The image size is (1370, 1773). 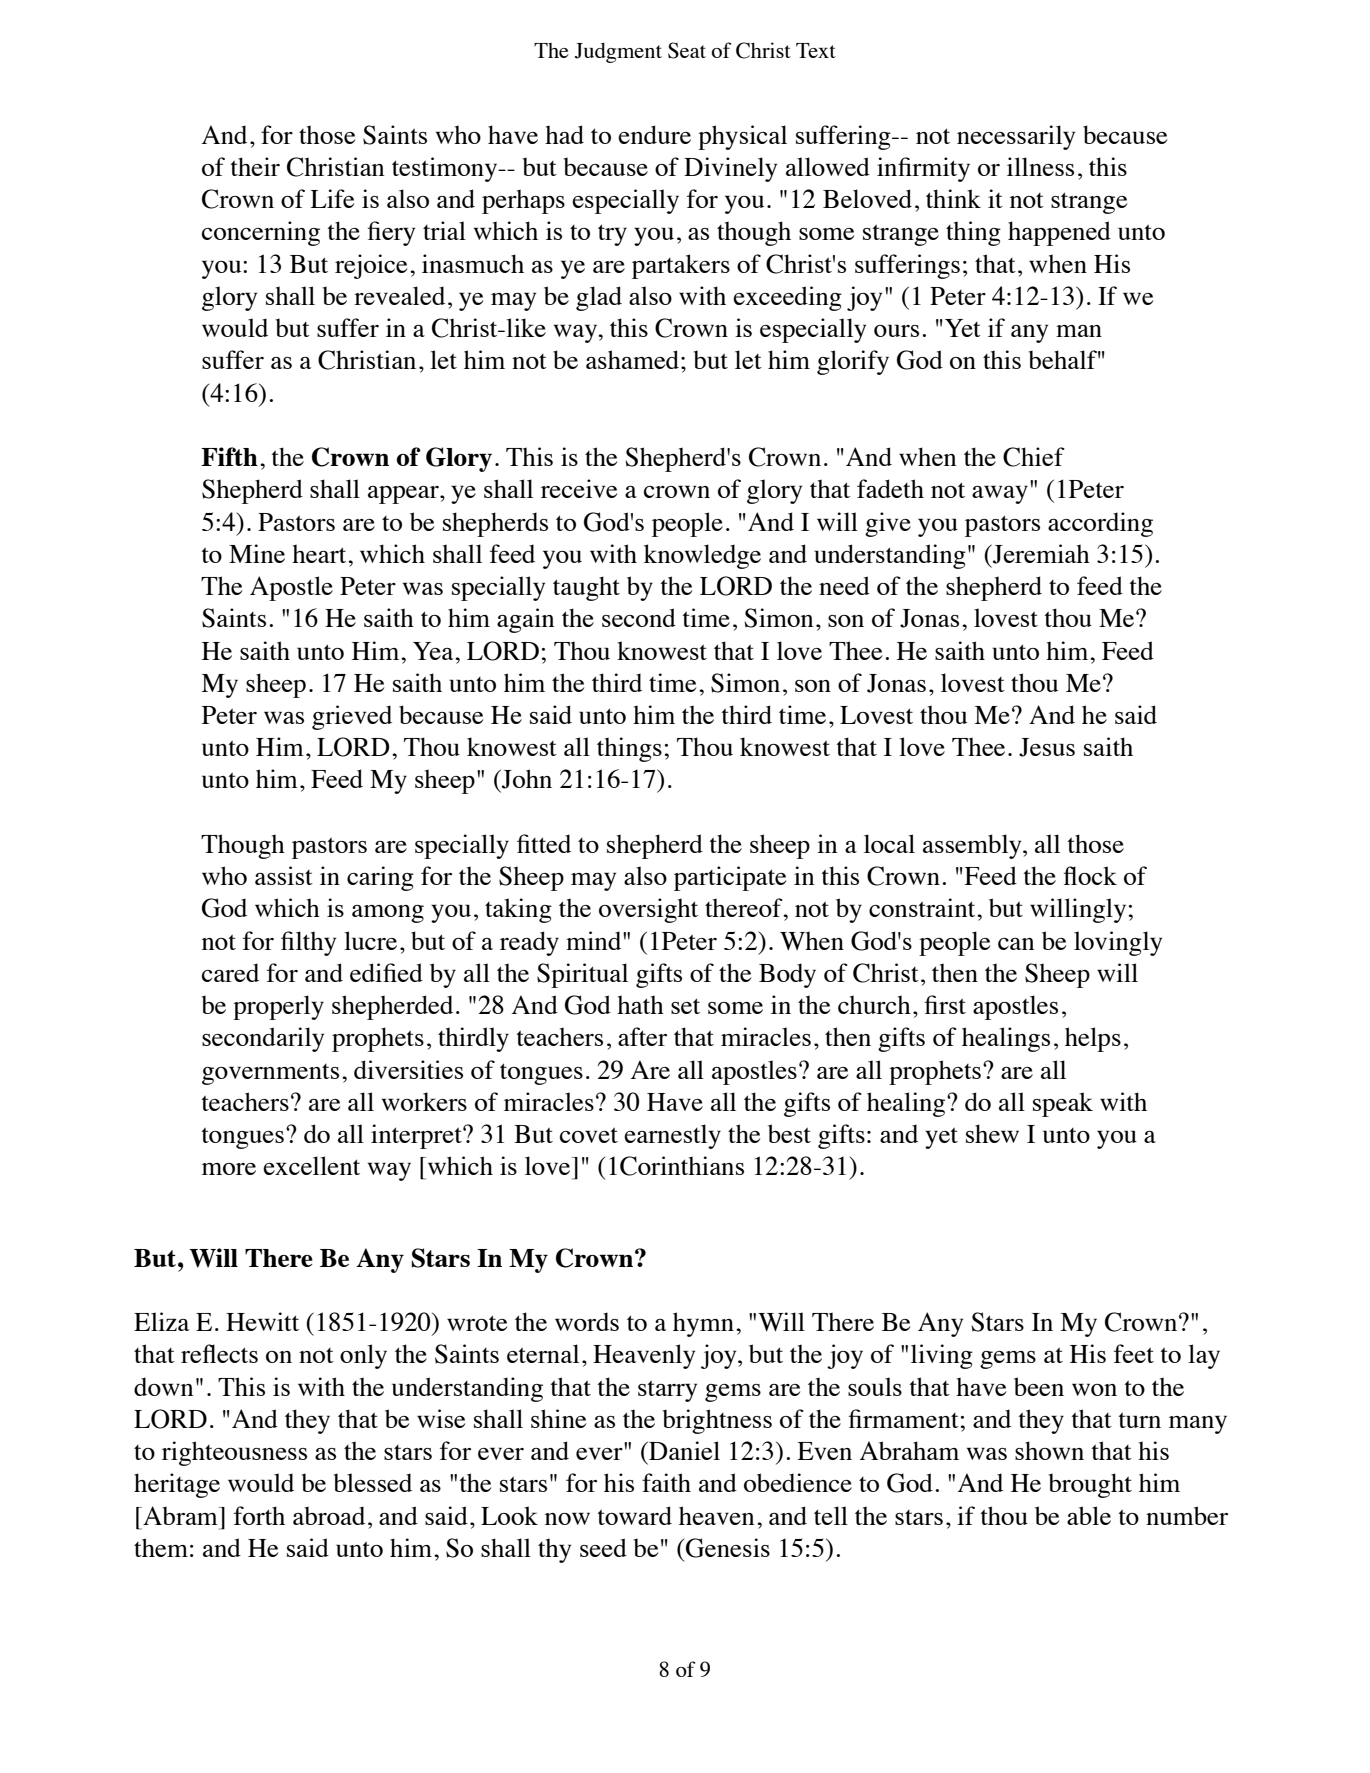 I want to click on excellent, so click(x=311, y=1165).
